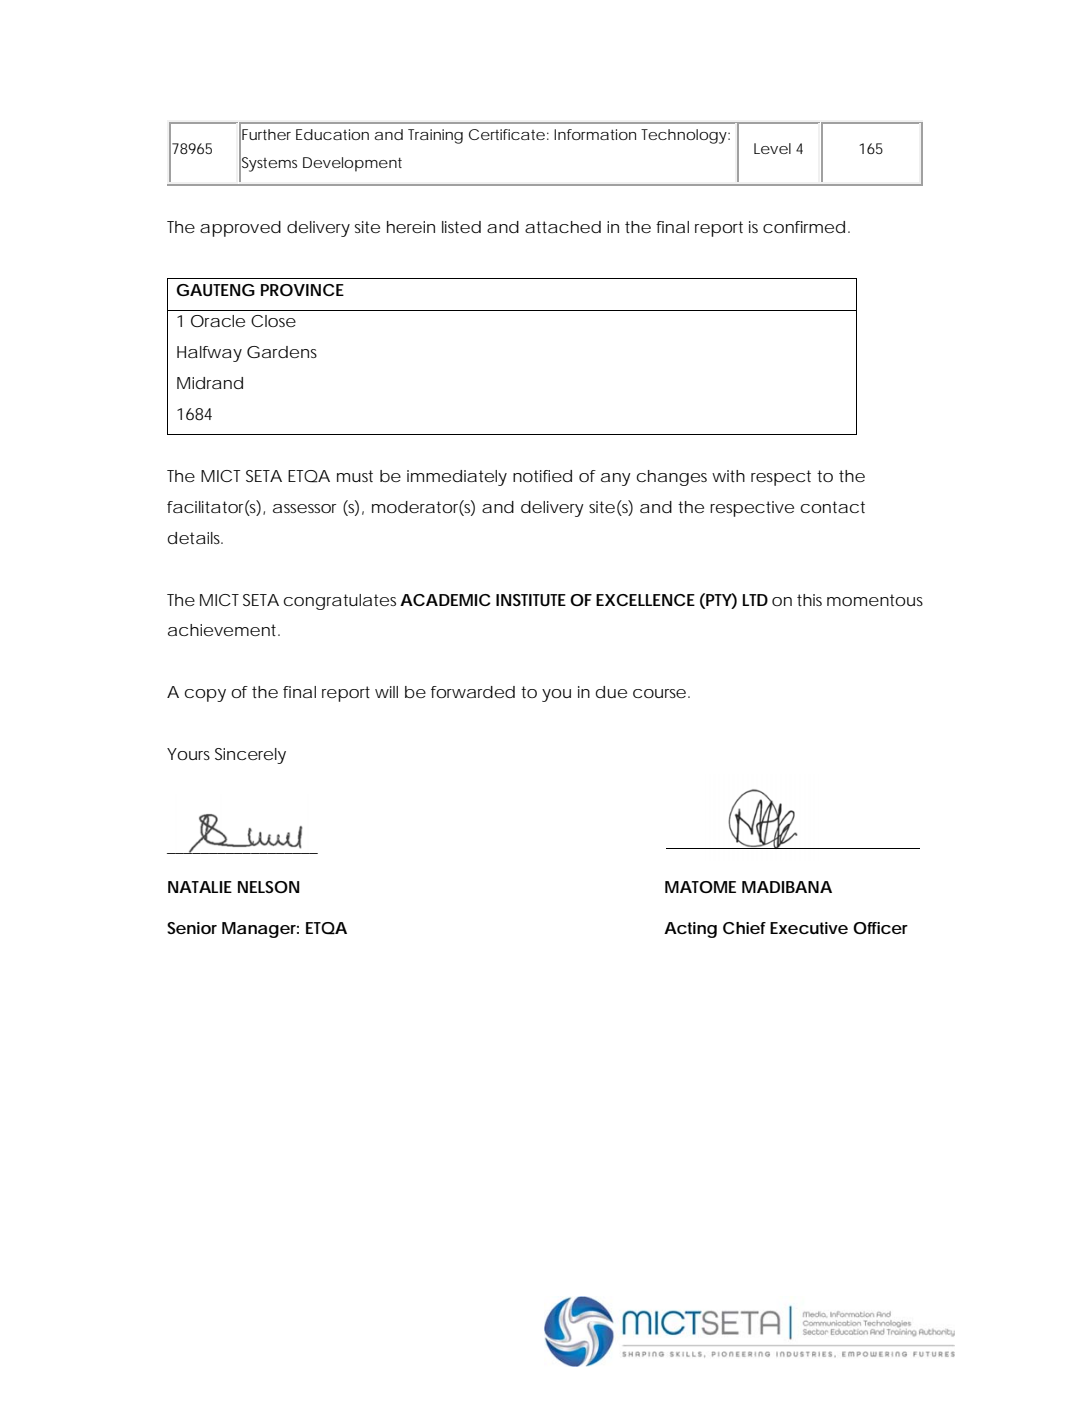 This screenshot has height=1411, width=1090. Describe the element at coordinates (542, 476) in the screenshot. I see `notified` at that location.
